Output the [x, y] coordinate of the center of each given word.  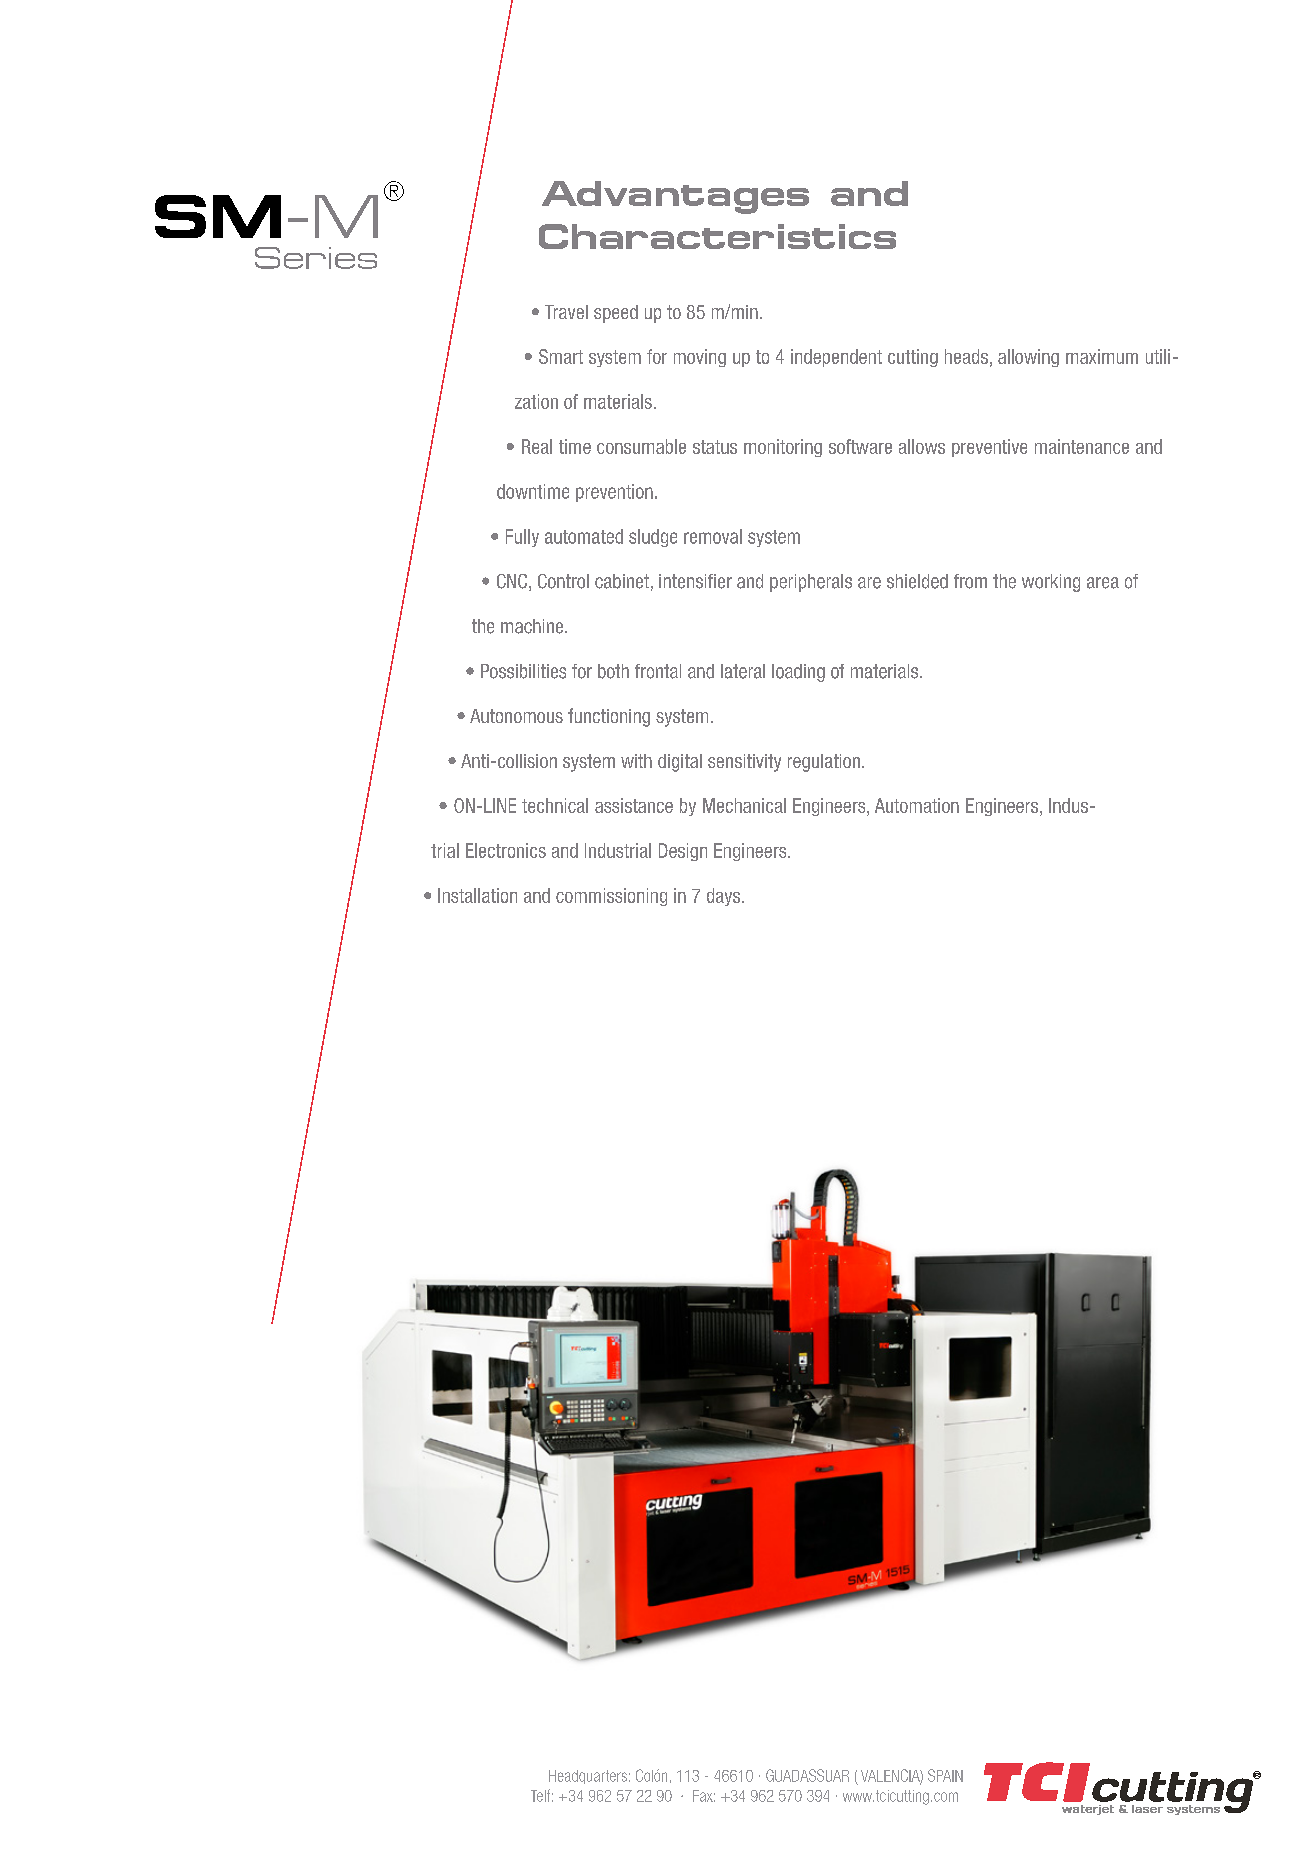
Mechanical [744, 805]
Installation [477, 895]
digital [680, 763]
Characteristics [717, 236]
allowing [1028, 358]
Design [683, 852]
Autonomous [516, 716]
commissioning [611, 897]
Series [316, 258]
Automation [917, 805]
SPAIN [945, 1775]
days [725, 897]
